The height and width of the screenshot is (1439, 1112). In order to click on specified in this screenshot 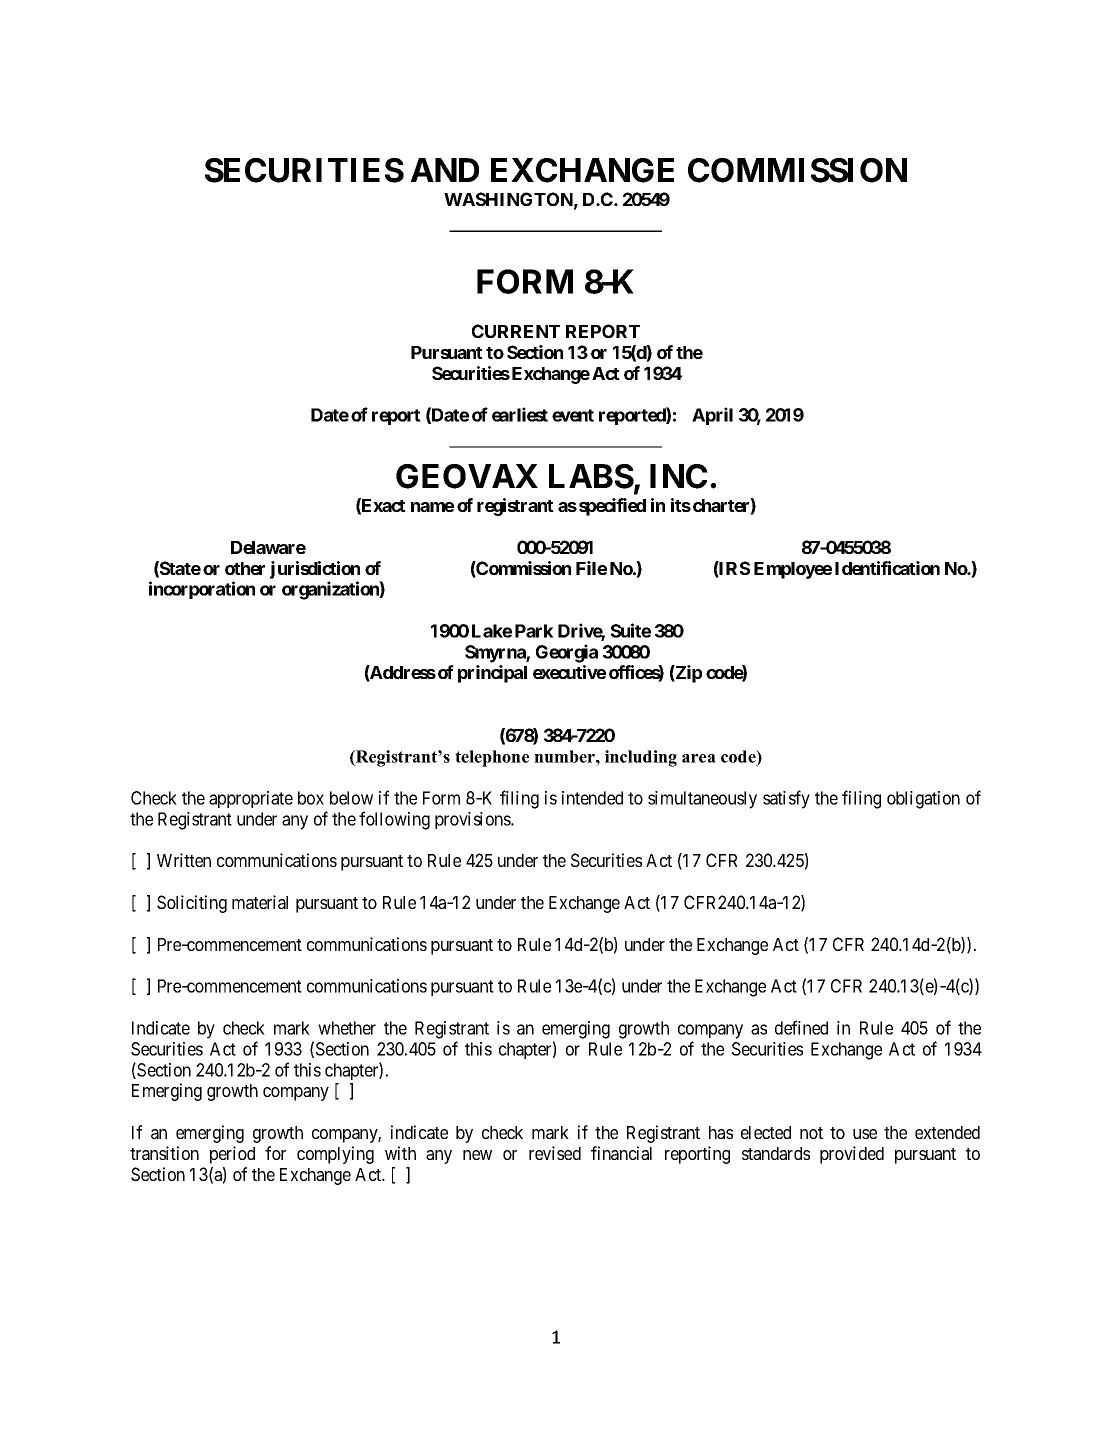, I will do `click(612, 507)`.
